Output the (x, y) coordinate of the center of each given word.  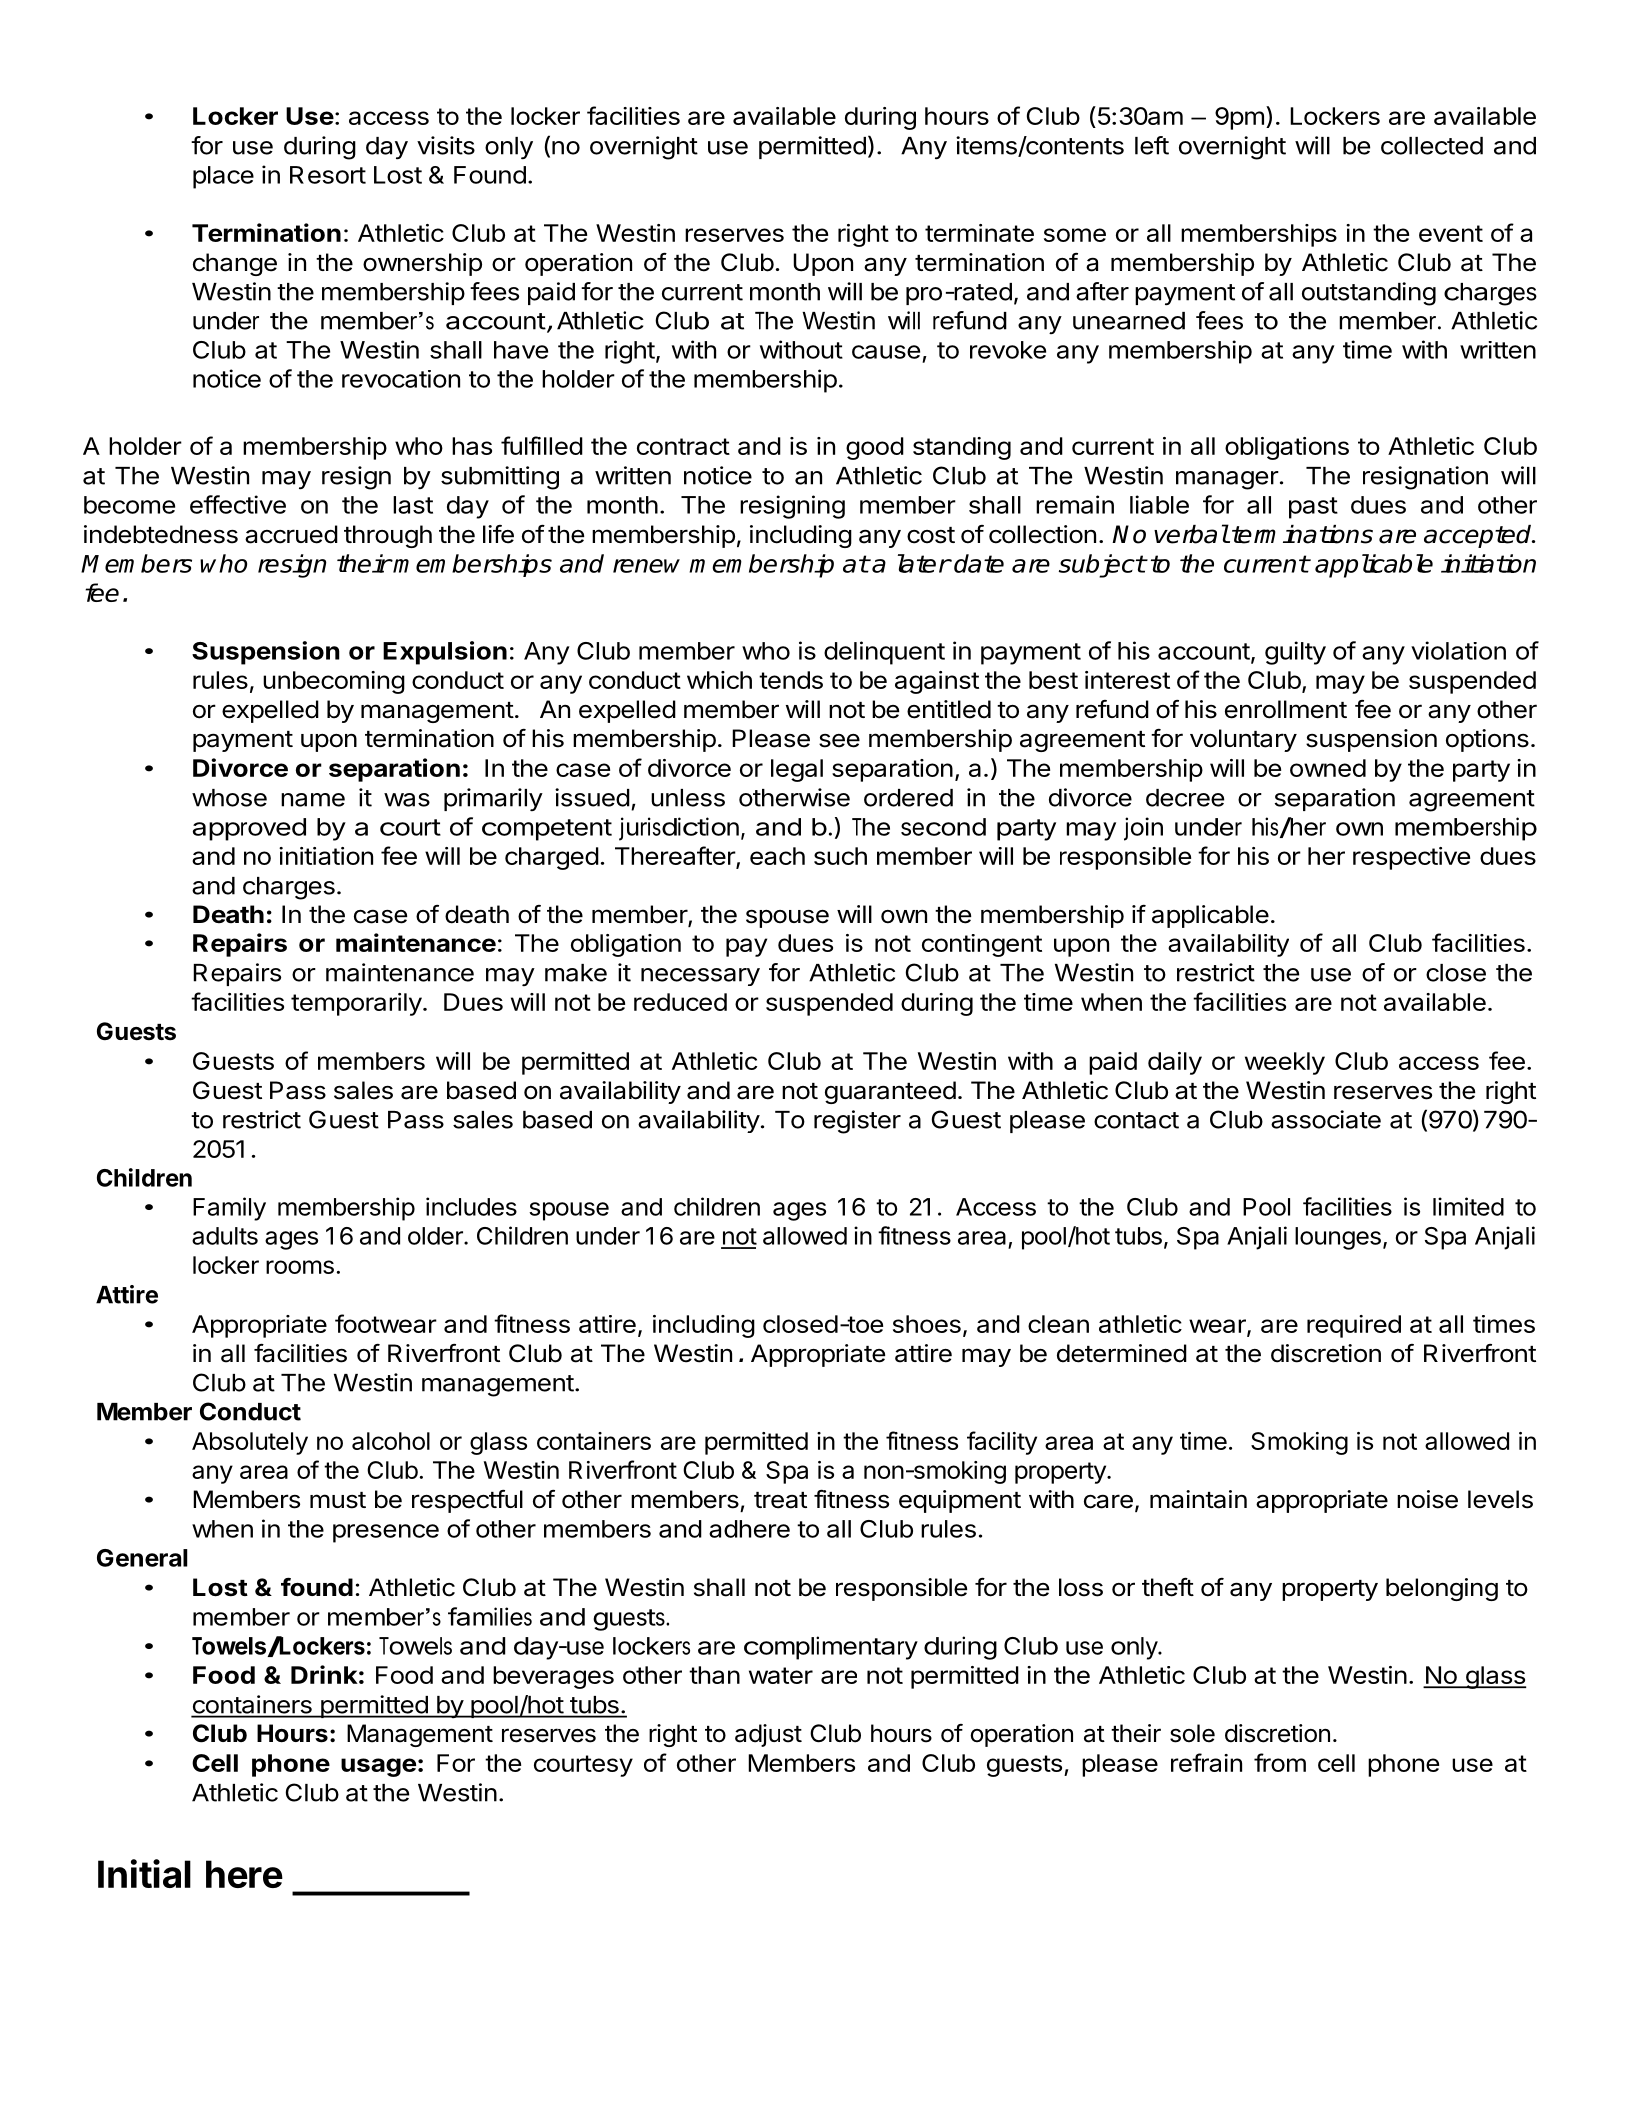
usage (378, 1767)
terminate (979, 233)
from (1280, 1762)
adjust (768, 1735)
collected (1432, 146)
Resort (328, 175)
